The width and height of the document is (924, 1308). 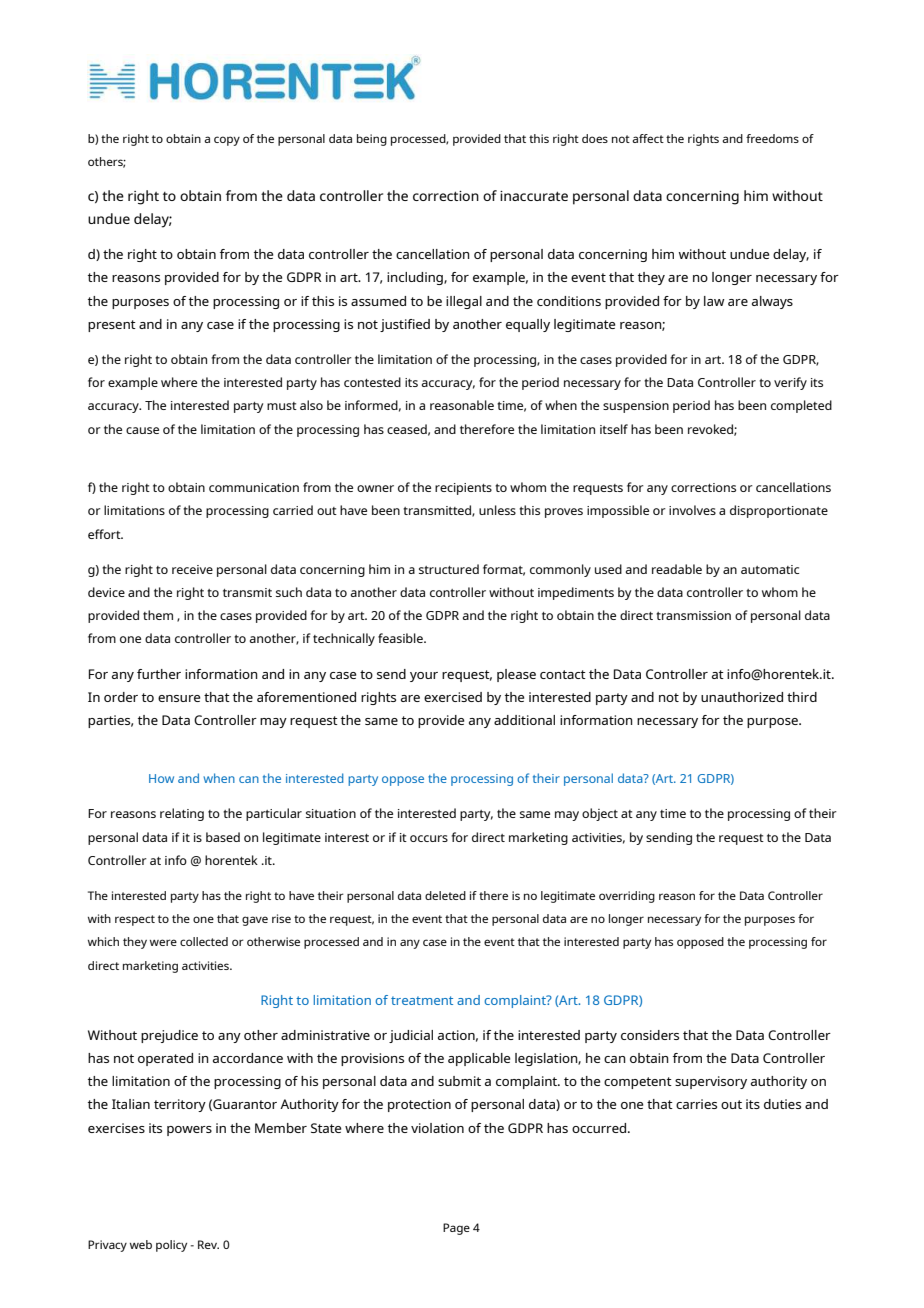 What do you see at coordinates (627, 897) in the document?
I see `overriding` at bounding box center [627, 897].
